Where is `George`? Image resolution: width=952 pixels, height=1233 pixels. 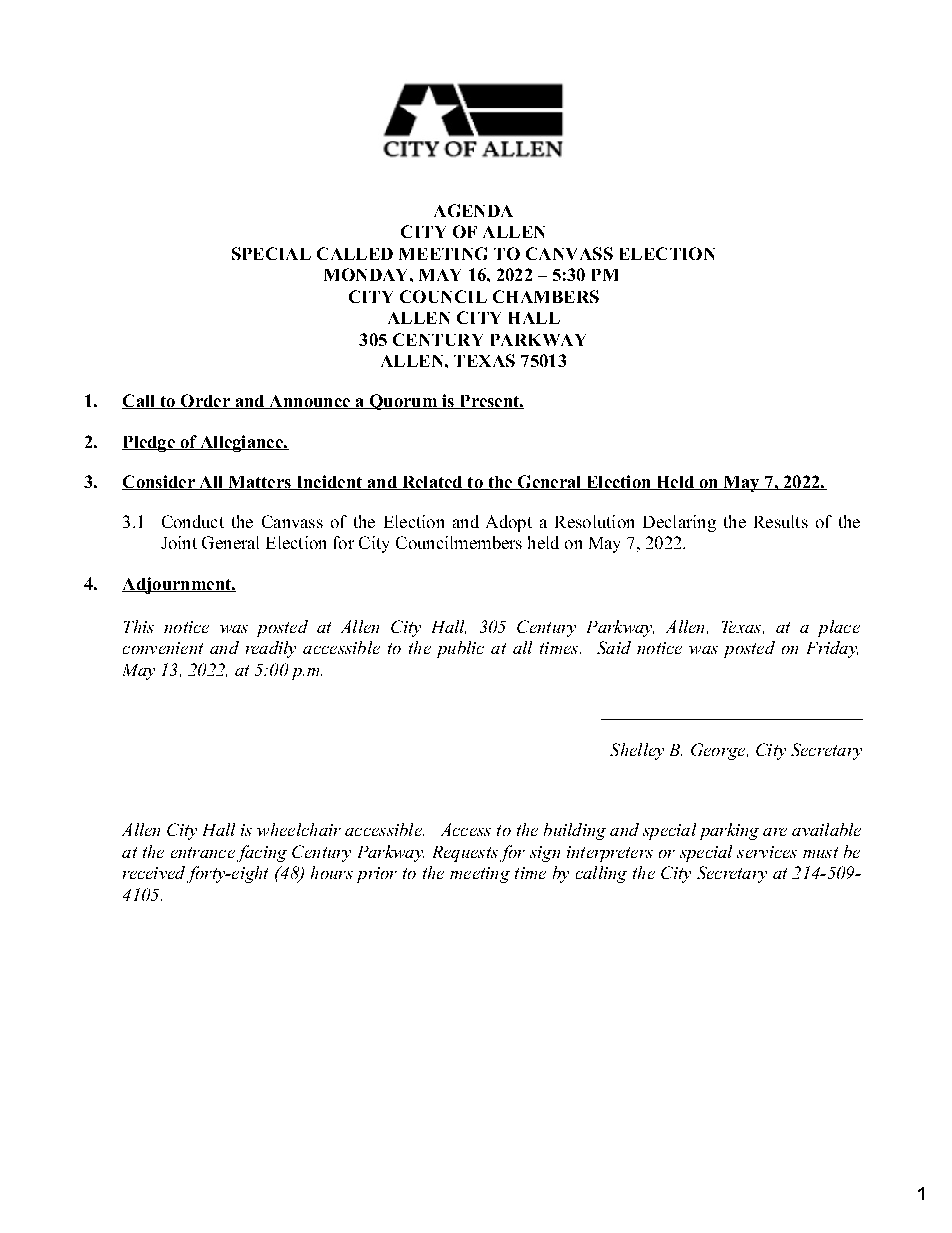
George is located at coordinates (719, 751).
